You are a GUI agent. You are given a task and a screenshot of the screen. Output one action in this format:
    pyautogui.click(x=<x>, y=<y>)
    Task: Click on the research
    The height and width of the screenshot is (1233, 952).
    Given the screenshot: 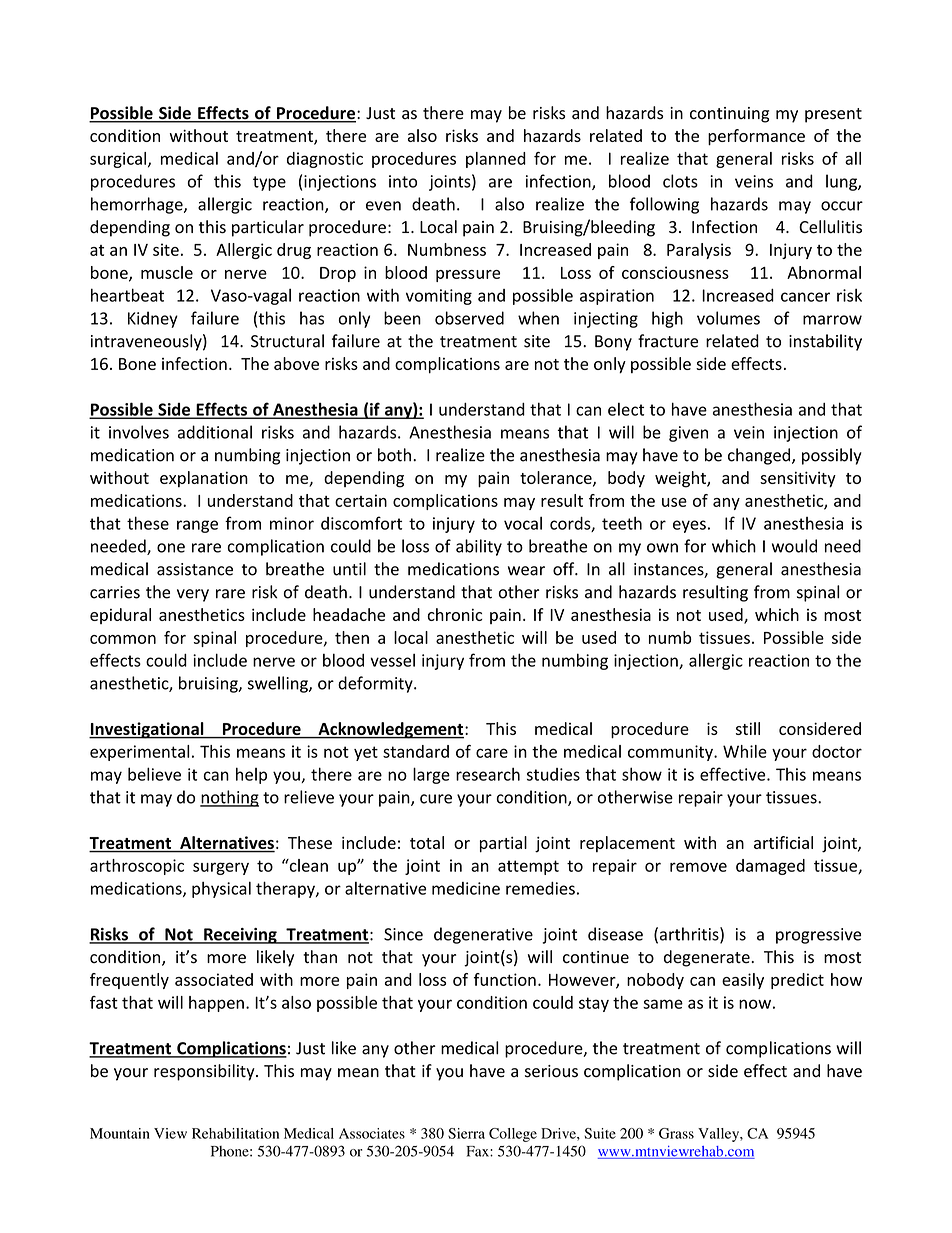 What is the action you would take?
    pyautogui.click(x=488, y=774)
